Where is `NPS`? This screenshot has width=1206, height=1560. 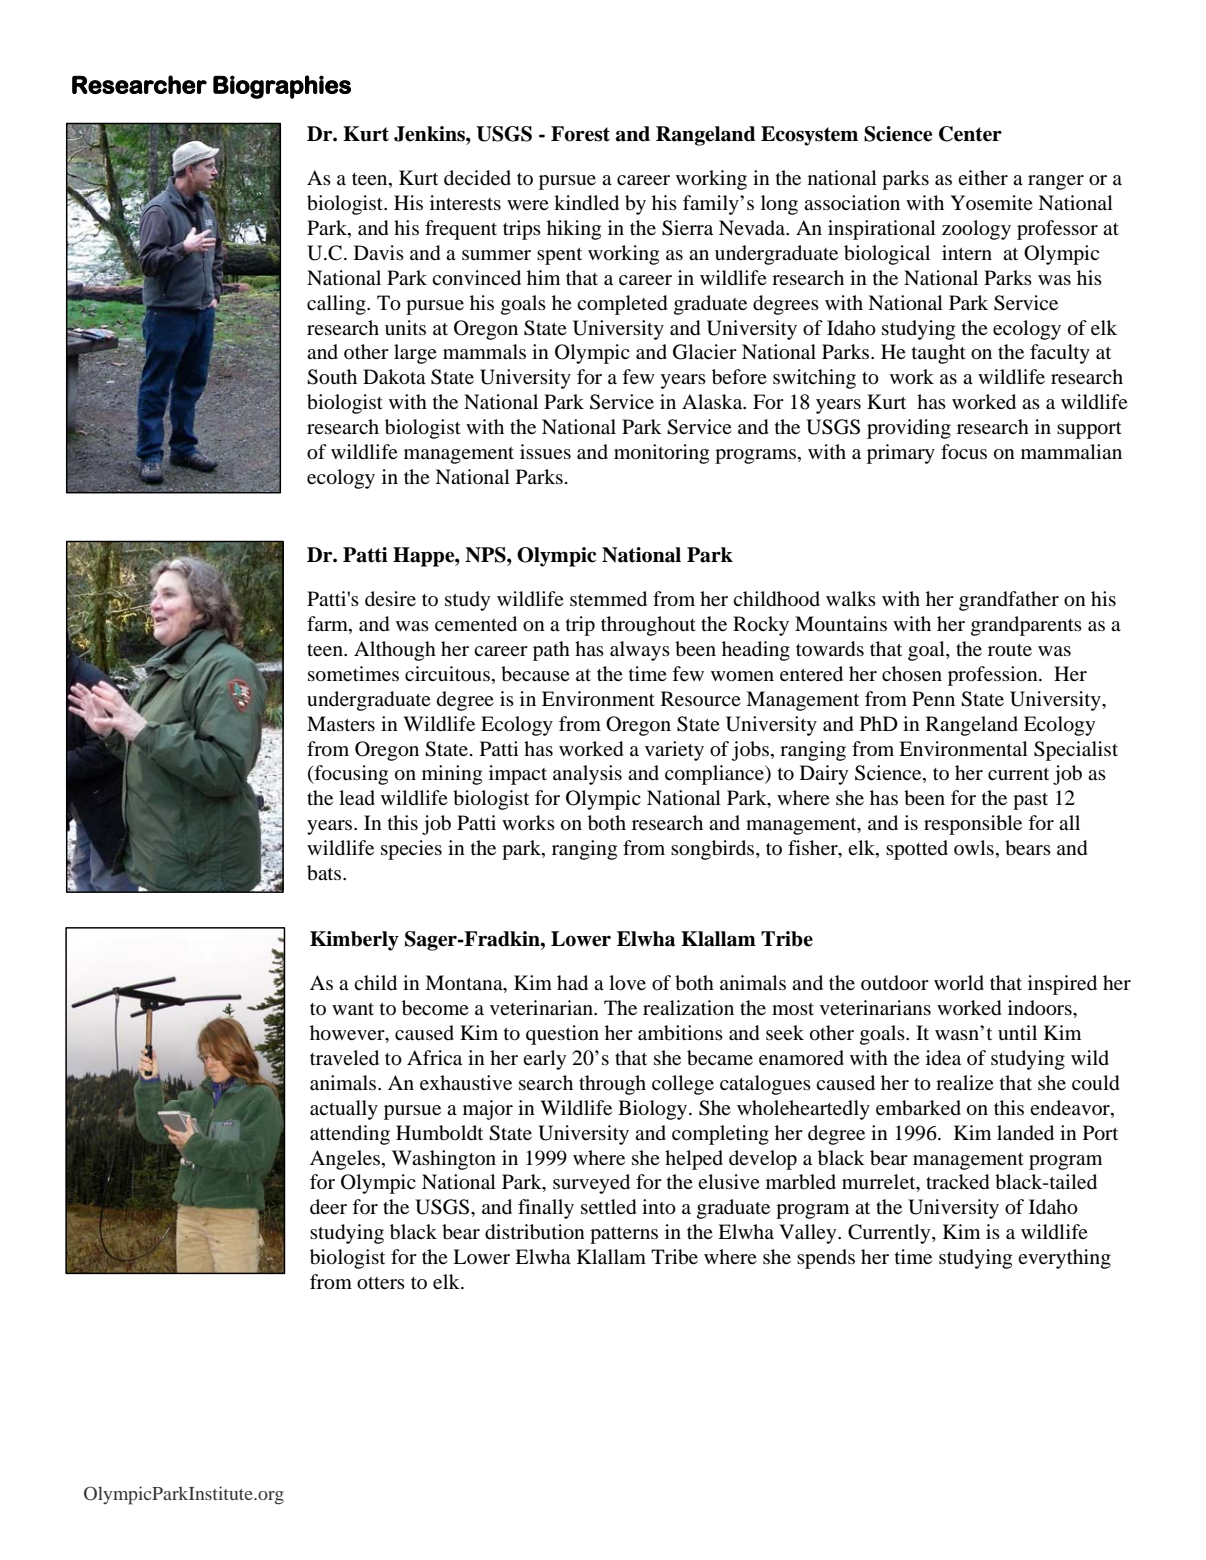
NPS is located at coordinates (486, 555).
